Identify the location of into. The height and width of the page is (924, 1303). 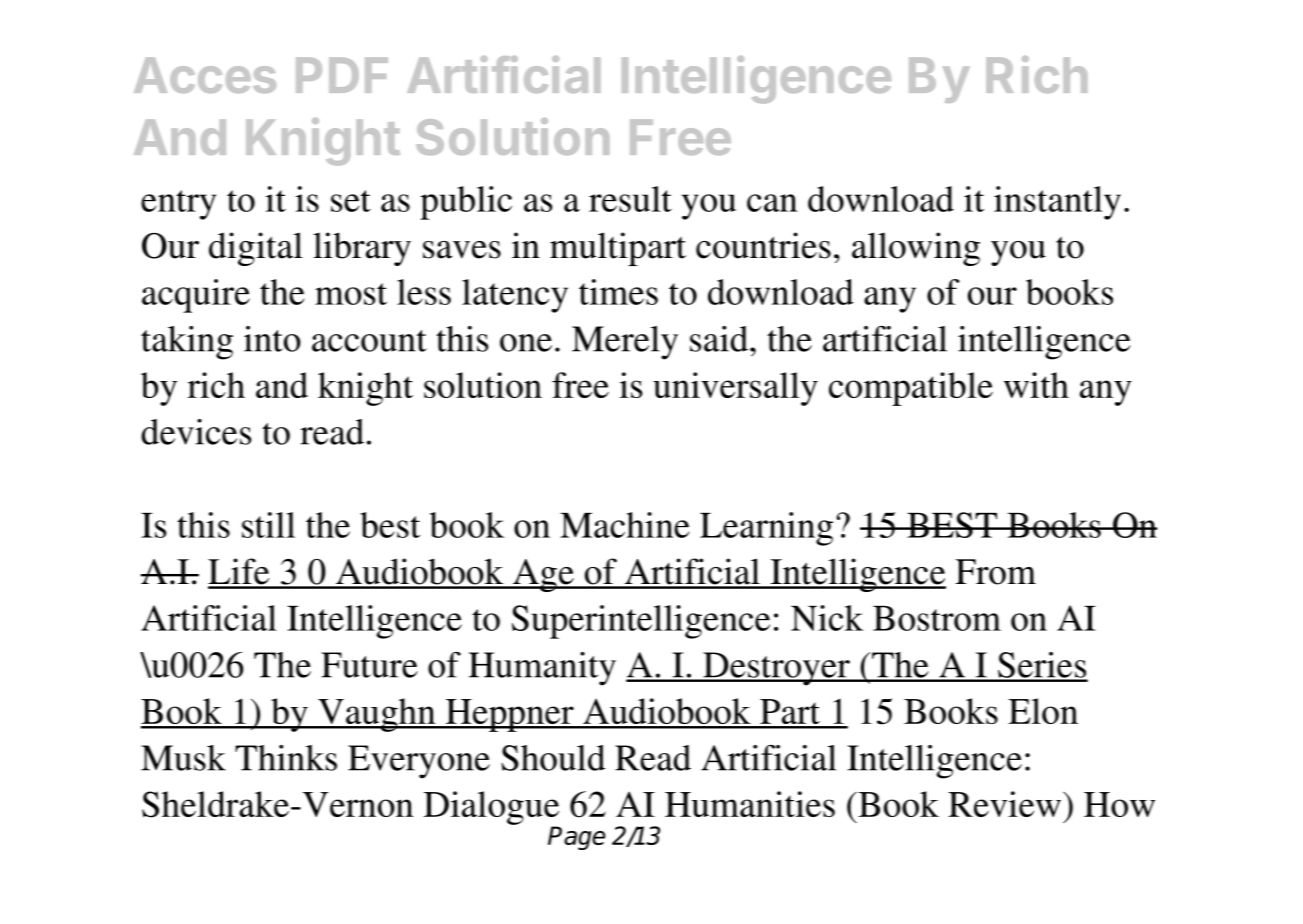
(272, 339).
